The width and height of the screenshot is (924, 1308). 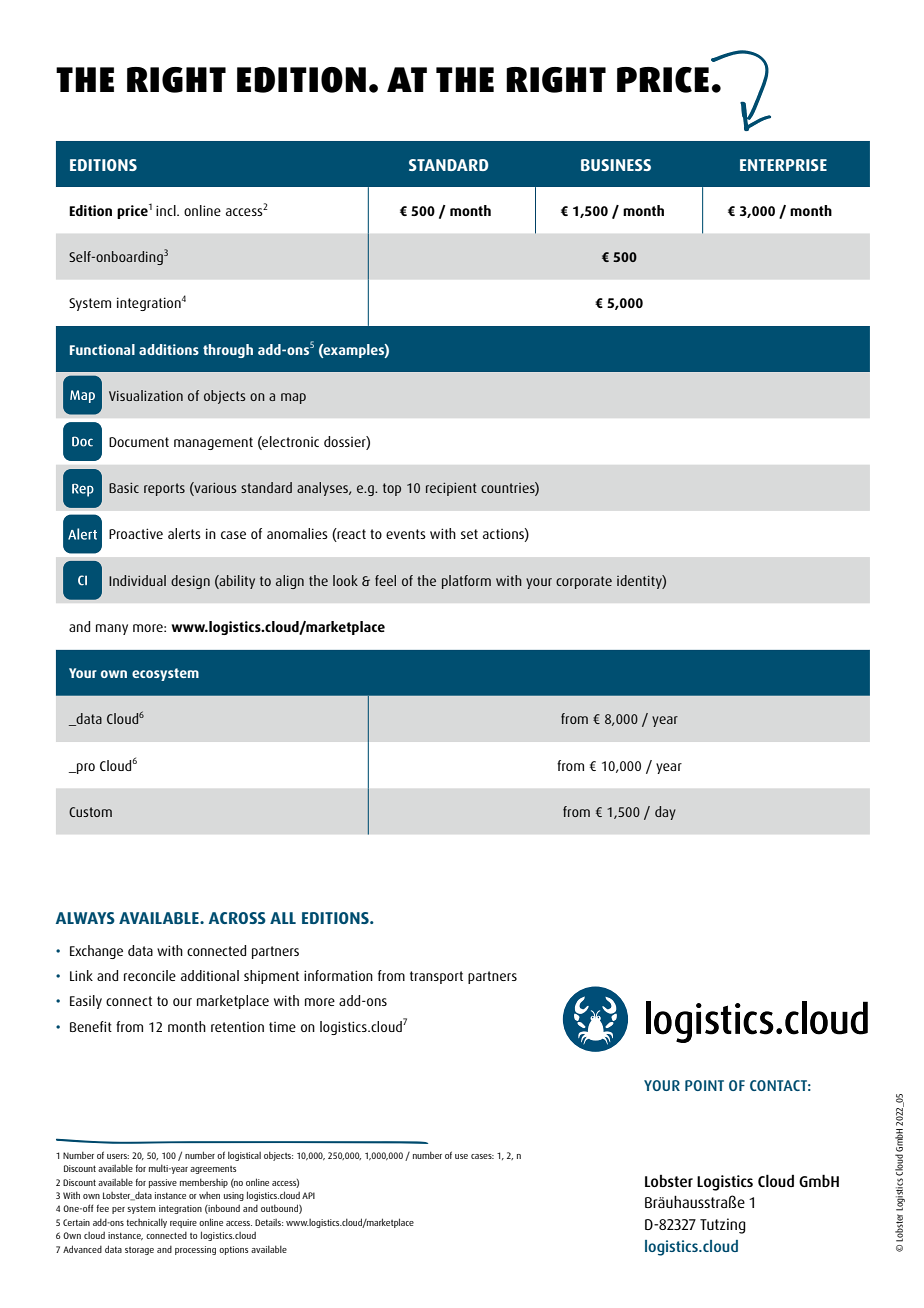 I want to click on transport, so click(x=436, y=977).
